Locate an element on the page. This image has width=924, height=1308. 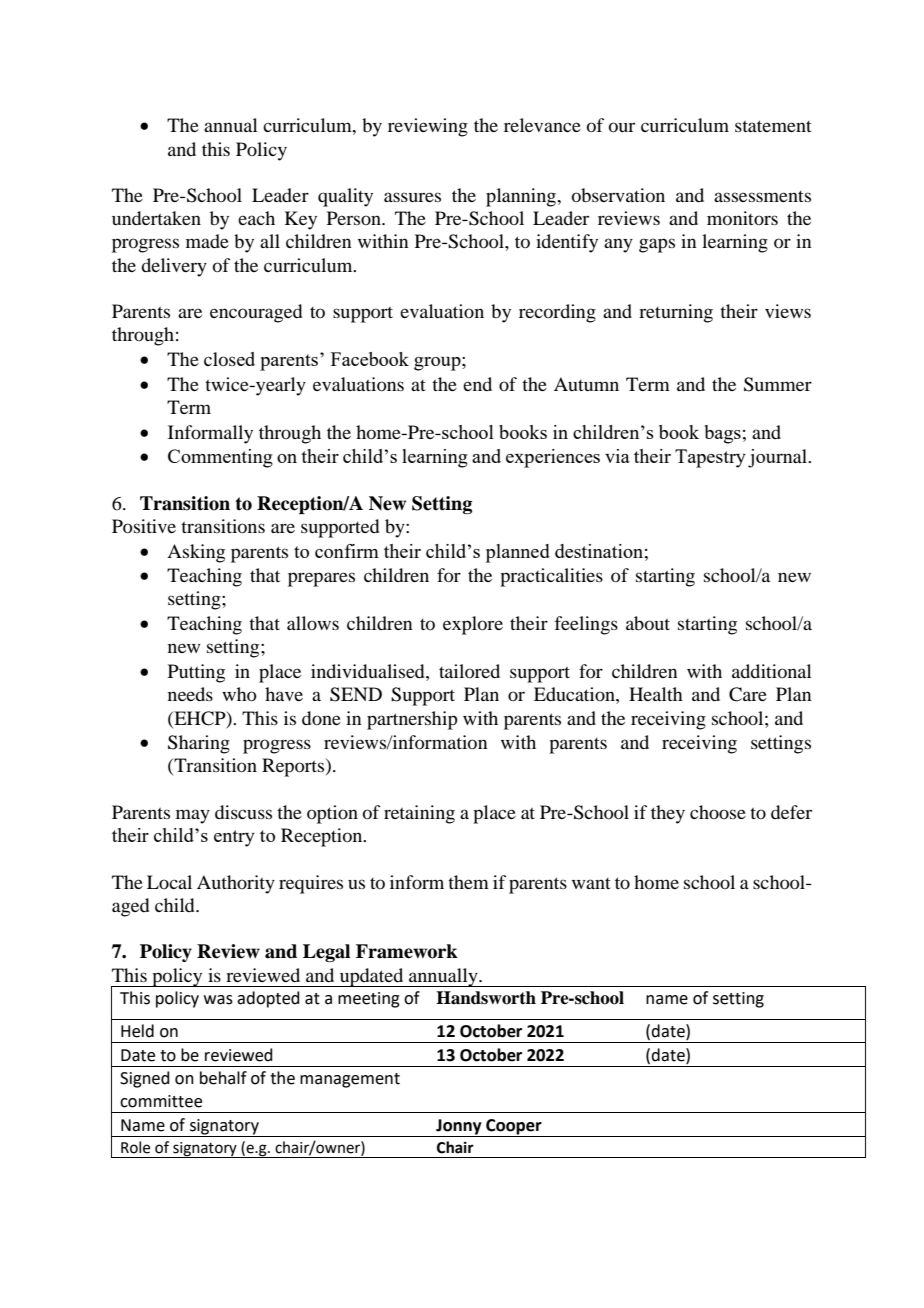
about is located at coordinates (648, 623).
